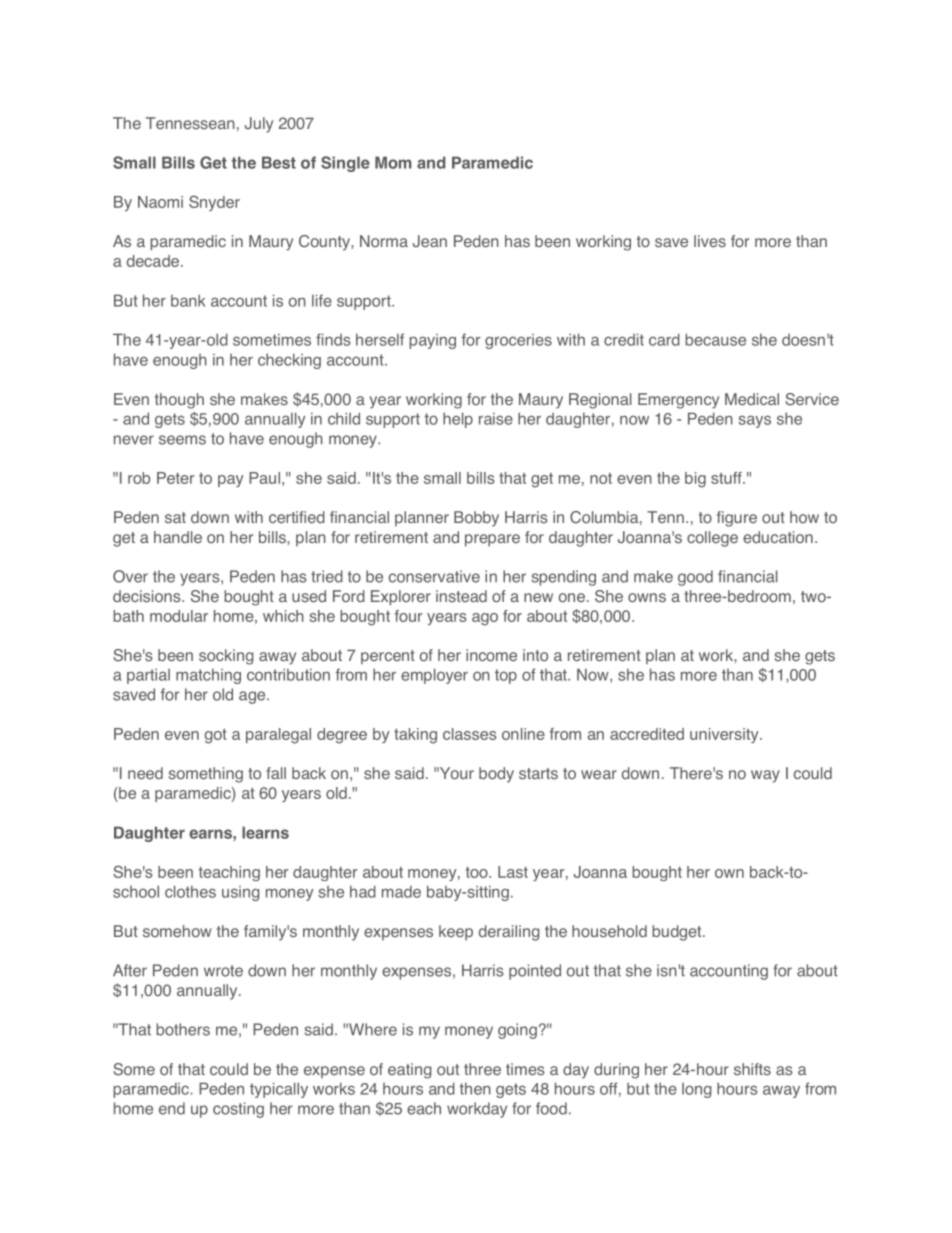  What do you see at coordinates (226, 657) in the document?
I see `socking` at bounding box center [226, 657].
